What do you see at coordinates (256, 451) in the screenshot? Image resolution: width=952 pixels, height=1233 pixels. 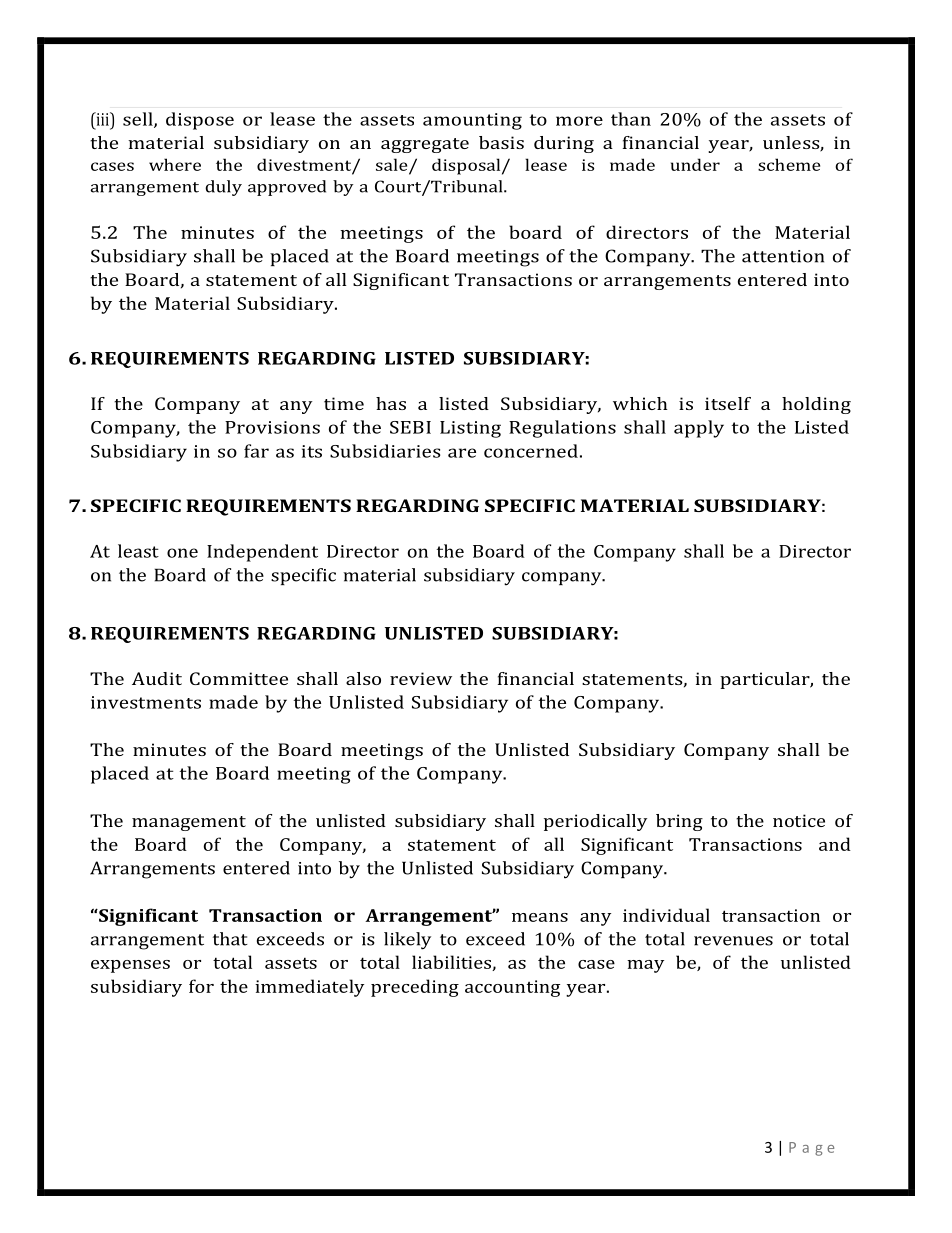 I see `far` at bounding box center [256, 451].
